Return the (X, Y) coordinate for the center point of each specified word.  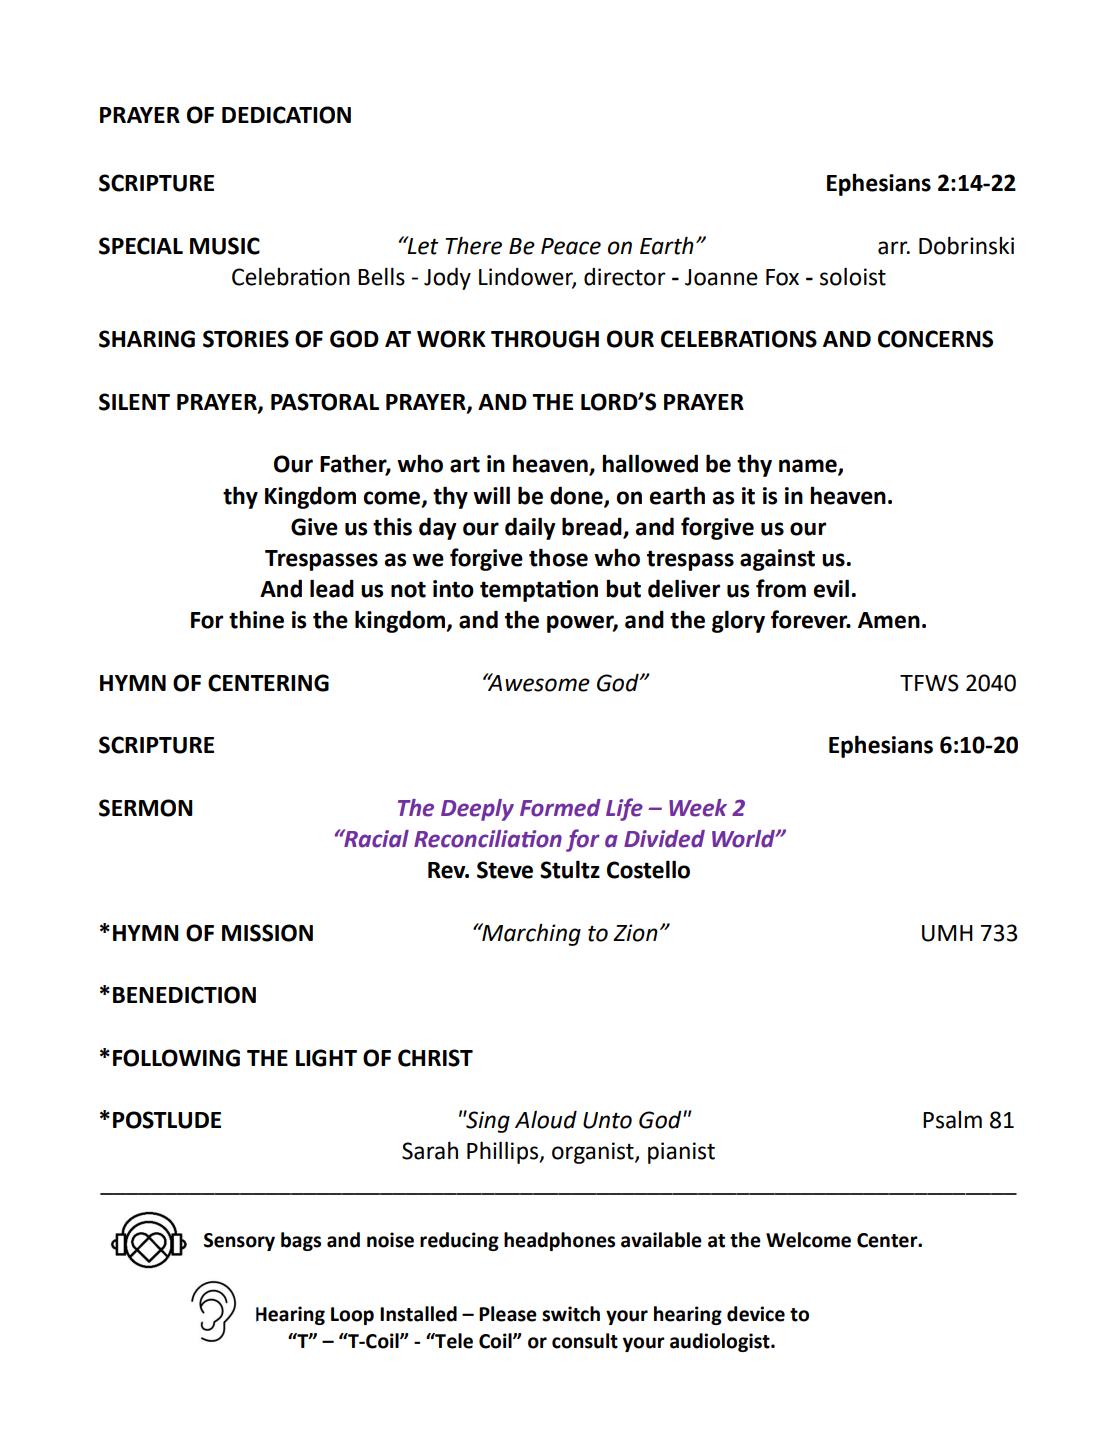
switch (571, 1314)
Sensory (239, 1242)
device (756, 1314)
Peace (571, 246)
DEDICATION (286, 115)
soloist (853, 276)
